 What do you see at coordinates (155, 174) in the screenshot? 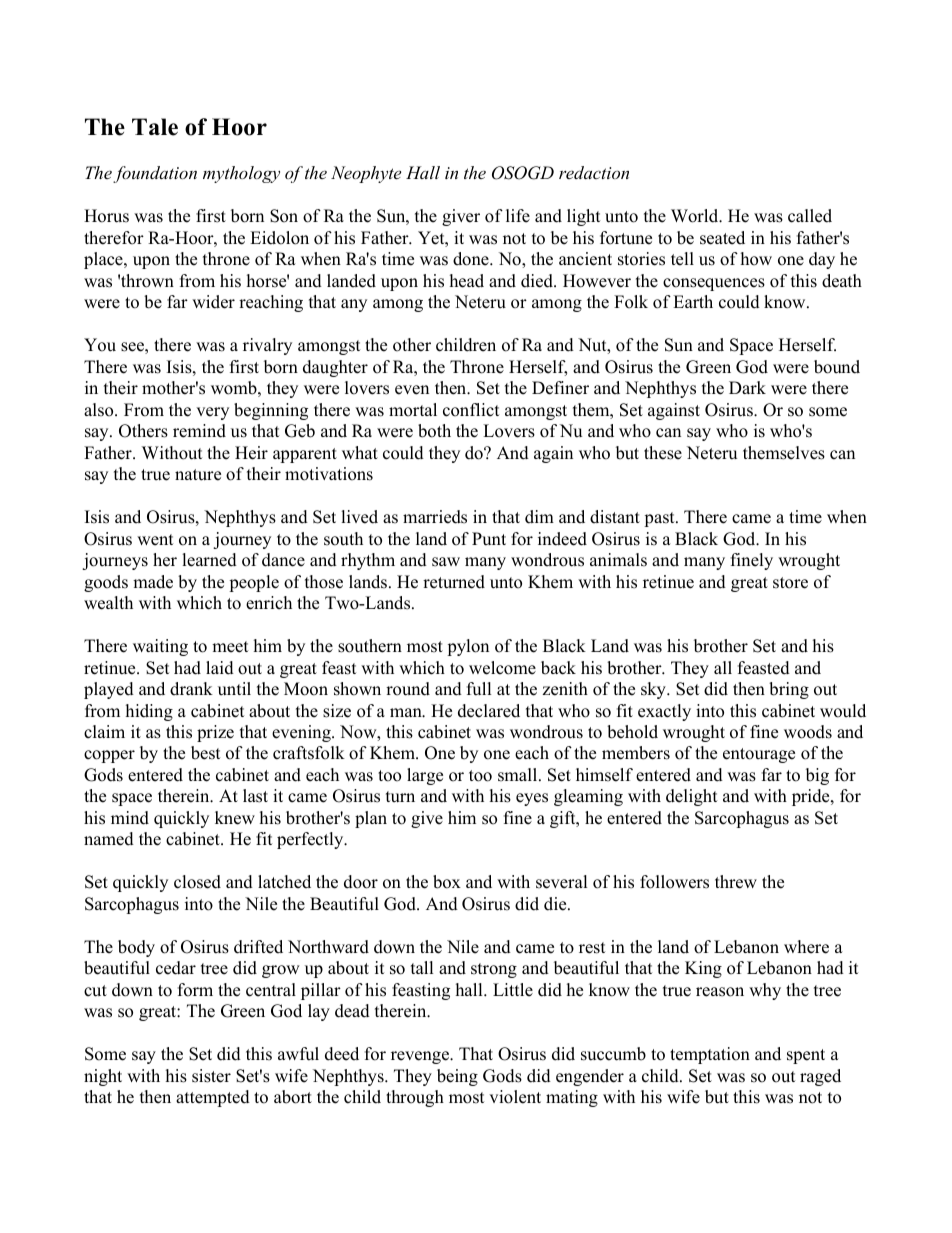
I see `foundation` at bounding box center [155, 174].
